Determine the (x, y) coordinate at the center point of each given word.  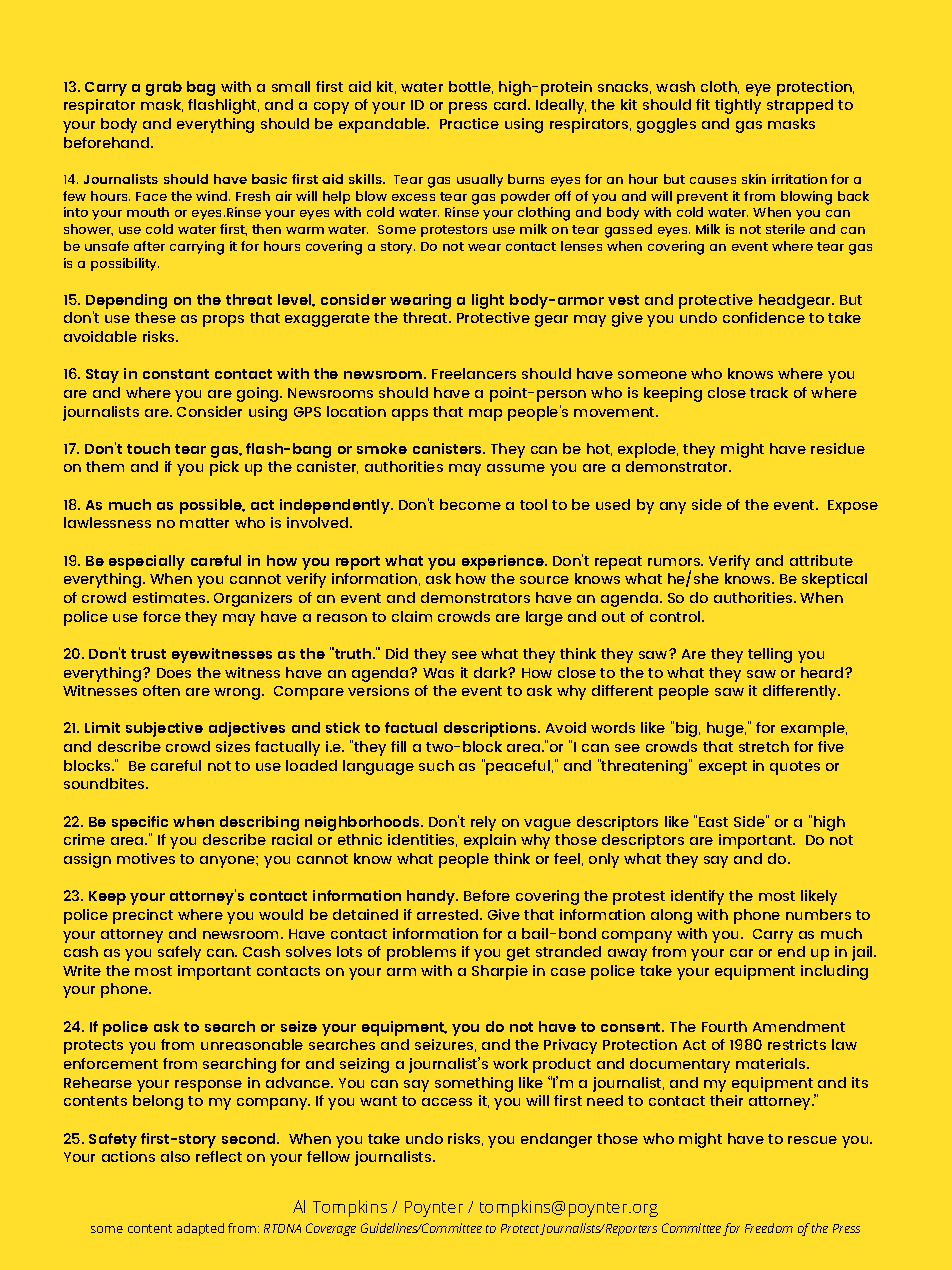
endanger (556, 1140)
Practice (469, 123)
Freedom (769, 1228)
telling (770, 655)
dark (492, 672)
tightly (738, 106)
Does (174, 673)
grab (164, 88)
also (175, 1156)
